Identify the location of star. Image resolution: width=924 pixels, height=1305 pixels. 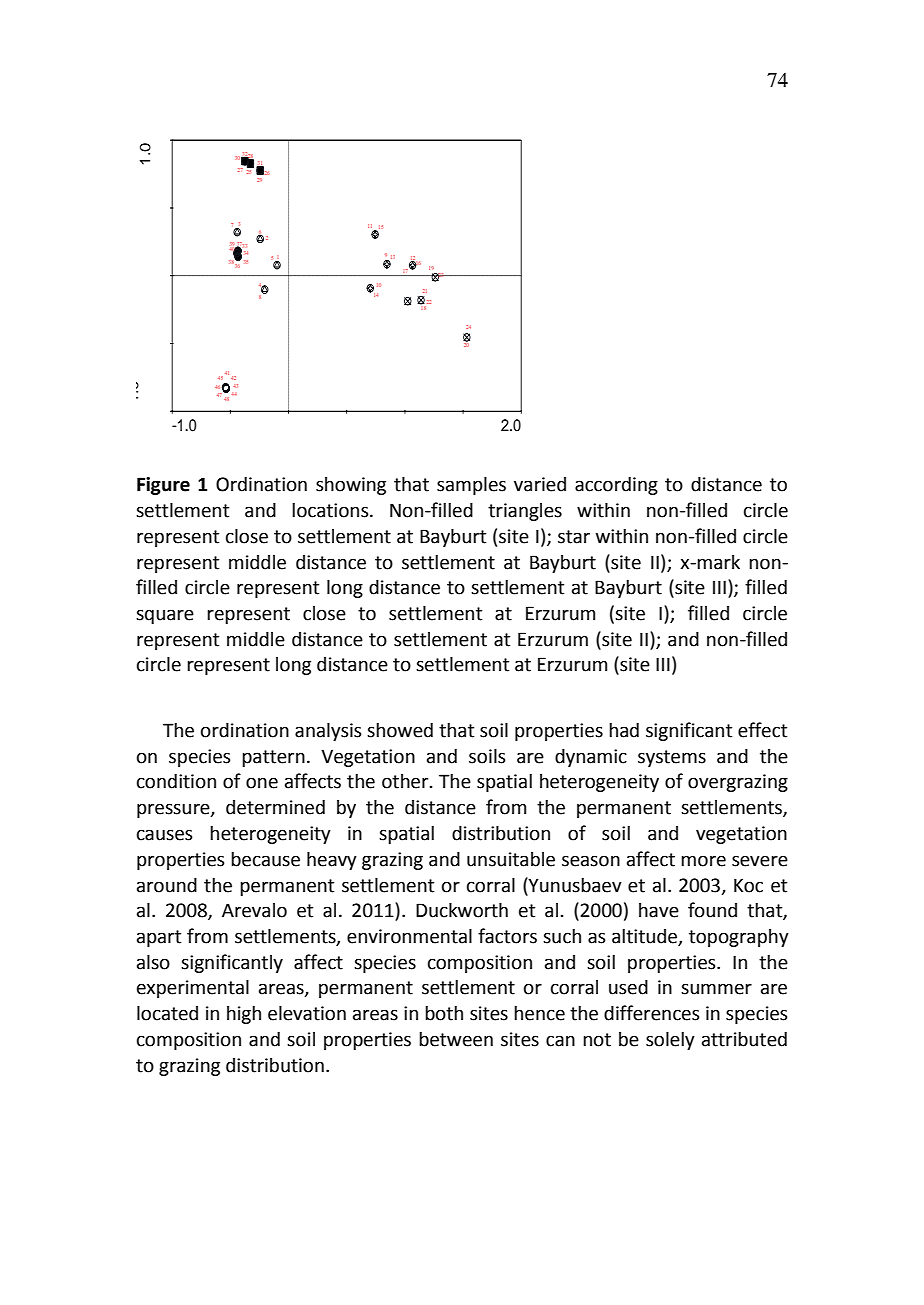
(574, 537).
